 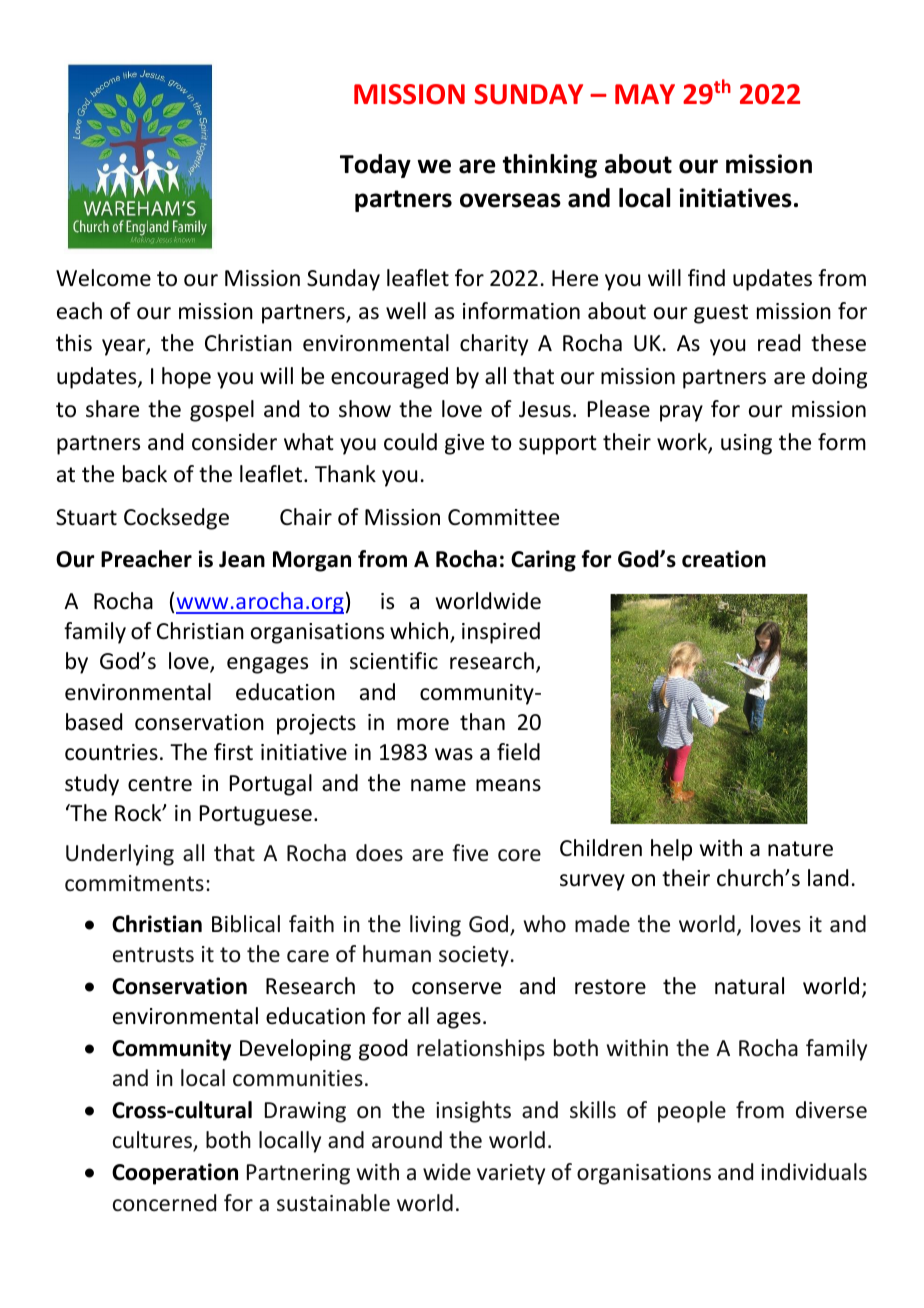 I want to click on Cooperation, so click(x=175, y=1174).
